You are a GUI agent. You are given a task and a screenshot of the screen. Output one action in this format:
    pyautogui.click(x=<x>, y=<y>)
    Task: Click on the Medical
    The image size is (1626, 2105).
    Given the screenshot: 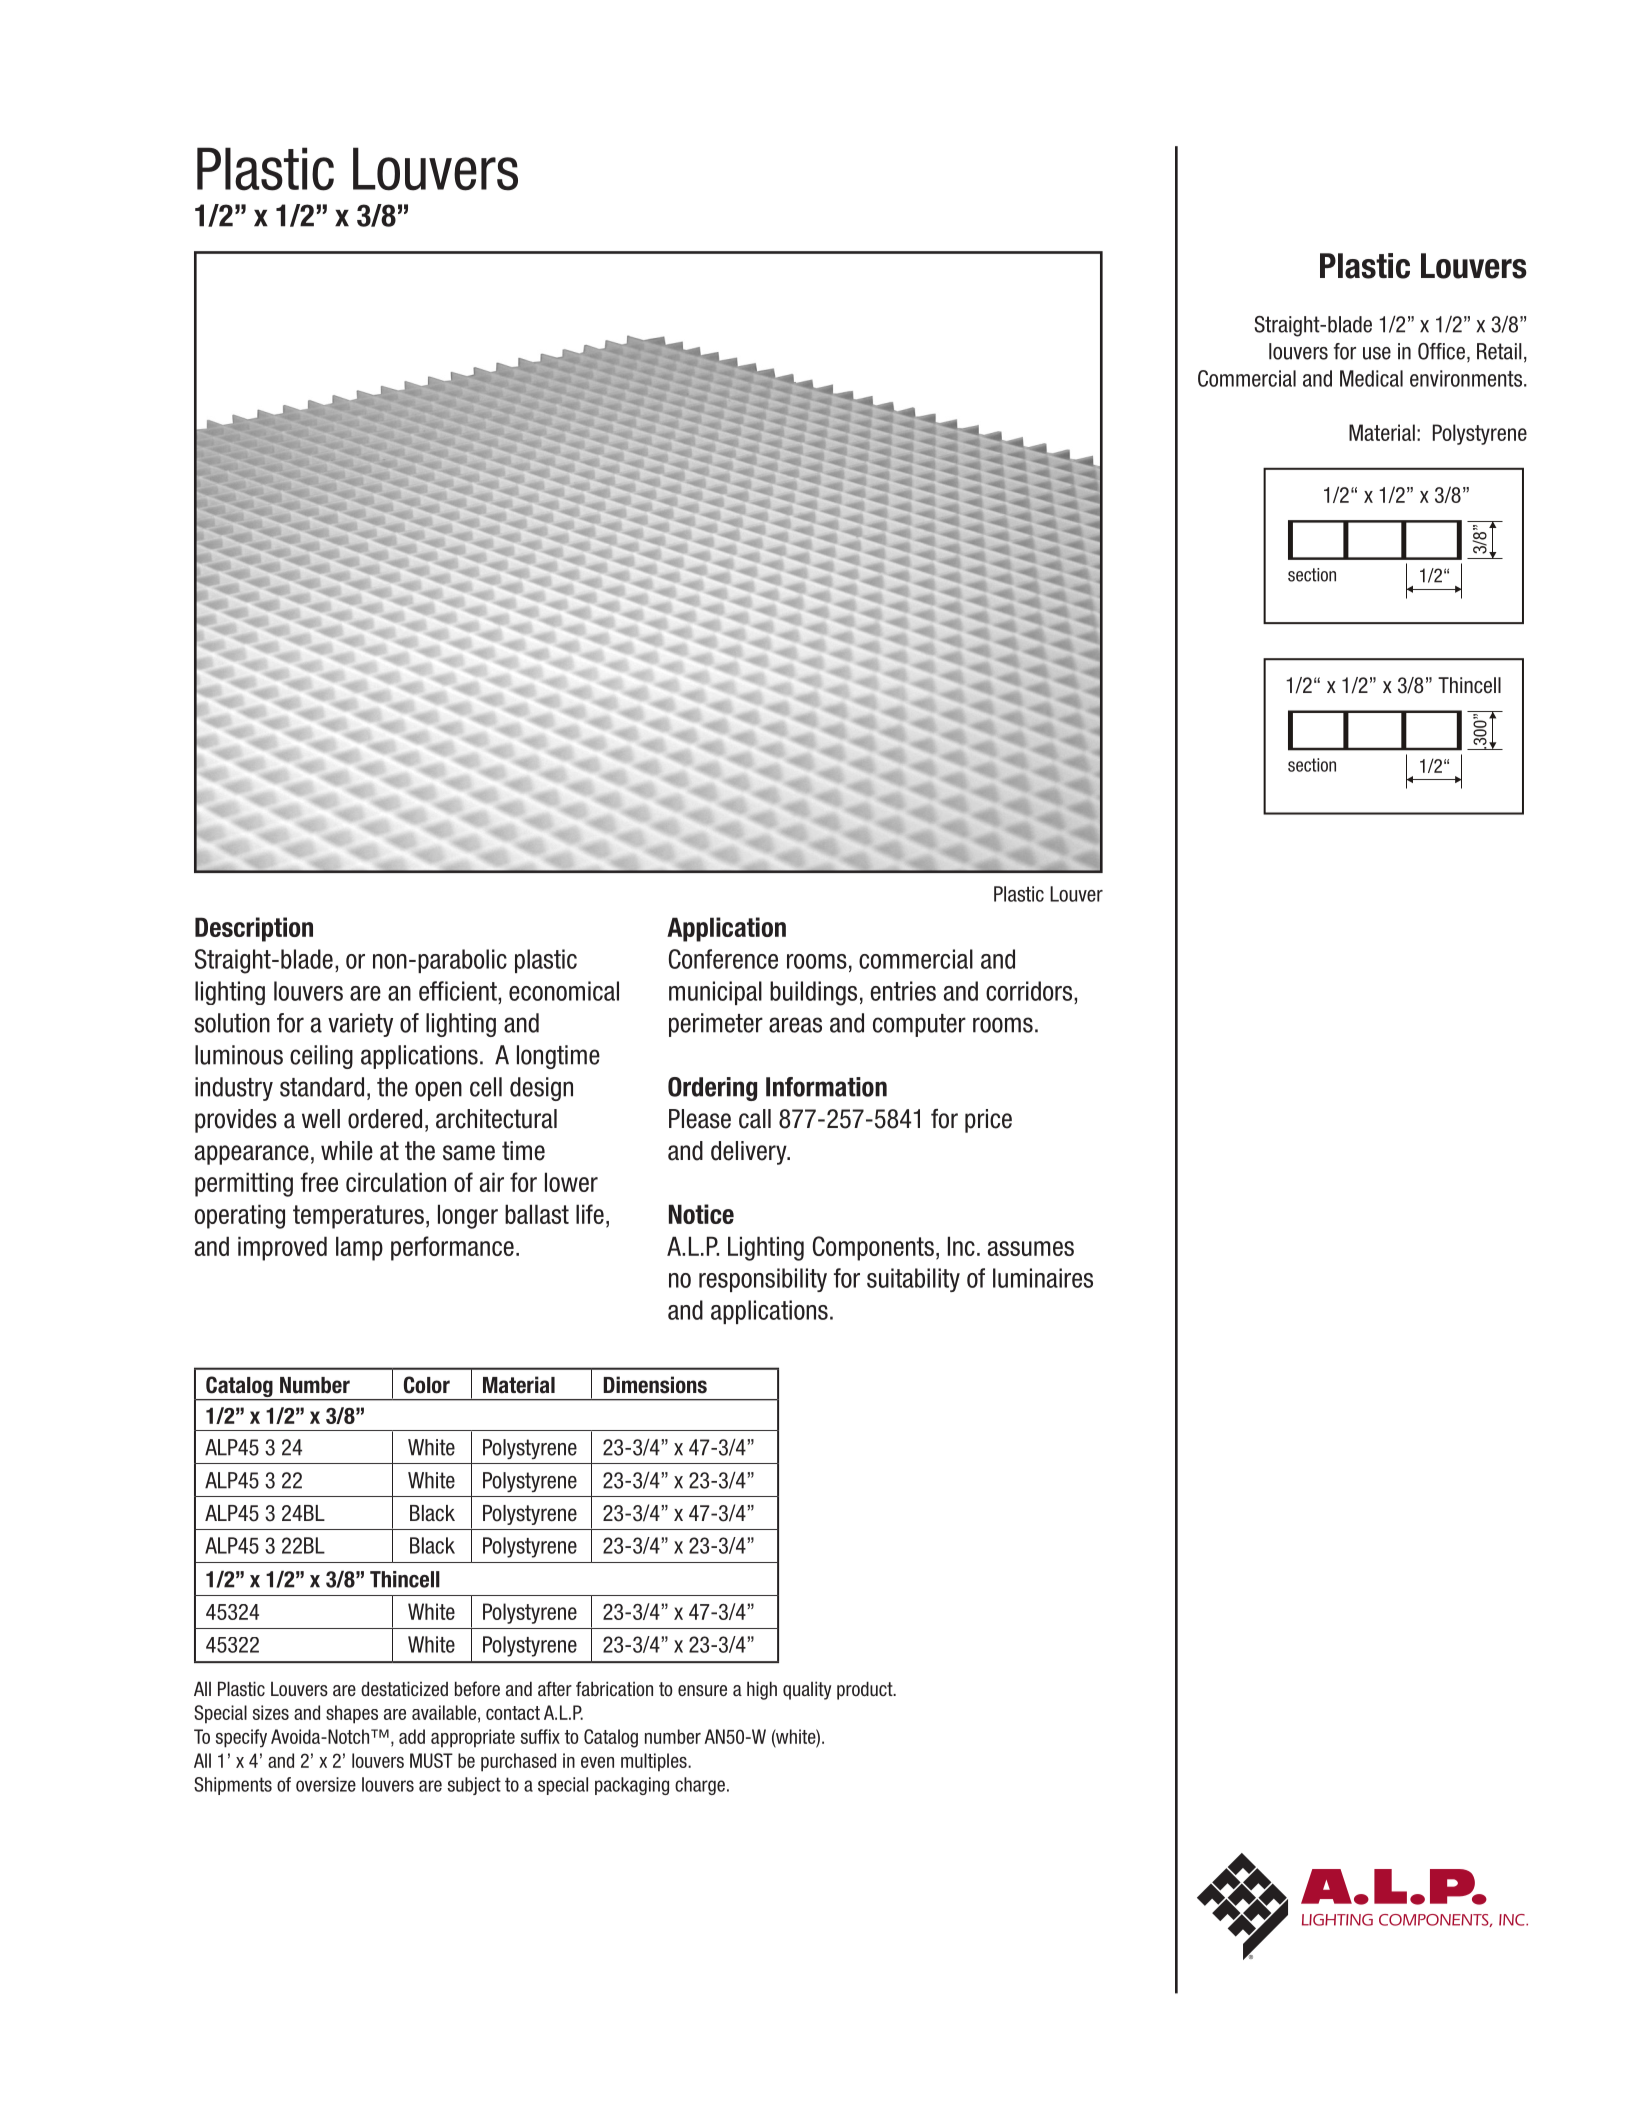 What is the action you would take?
    pyautogui.click(x=1371, y=378)
